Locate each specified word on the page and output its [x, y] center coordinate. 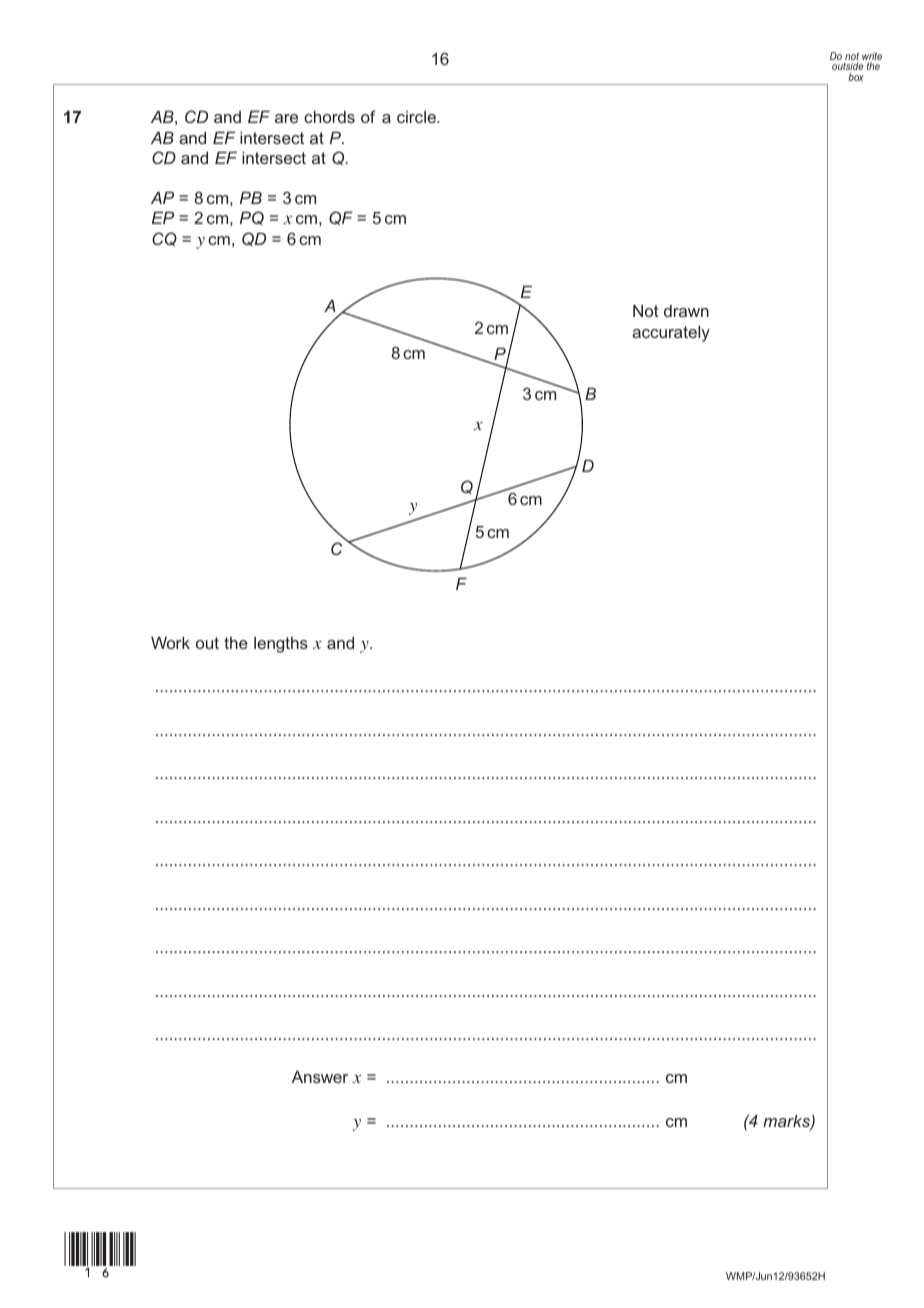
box [856, 77]
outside [847, 68]
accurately [671, 333]
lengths [281, 645]
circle [418, 117]
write [872, 57]
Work [170, 642]
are [286, 118]
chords [329, 116]
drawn [686, 310]
